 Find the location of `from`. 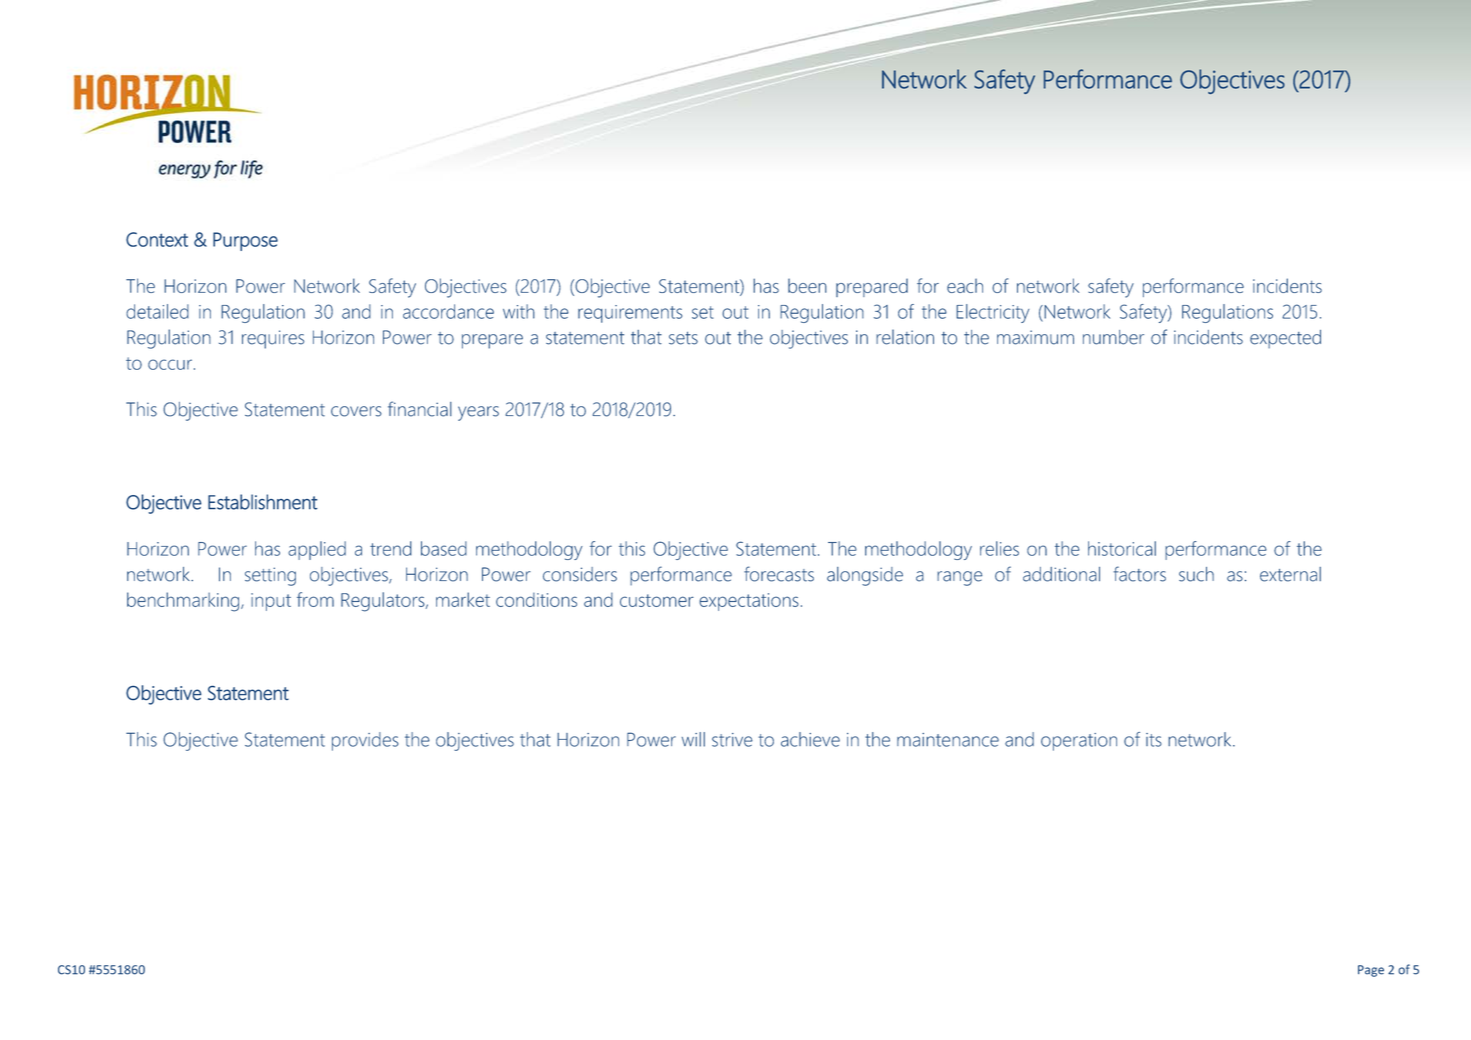

from is located at coordinates (315, 599).
